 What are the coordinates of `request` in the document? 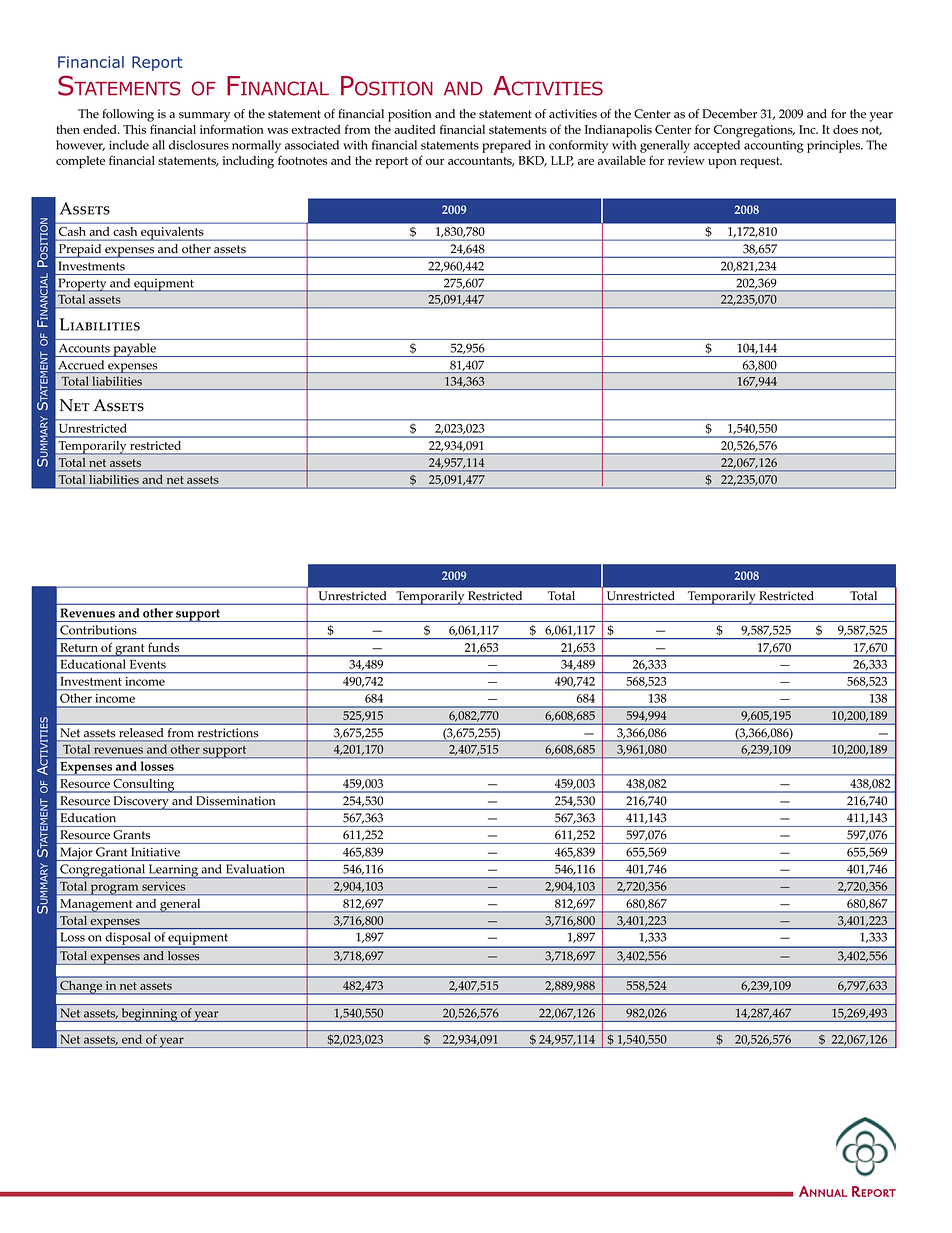 It's located at (761, 163).
